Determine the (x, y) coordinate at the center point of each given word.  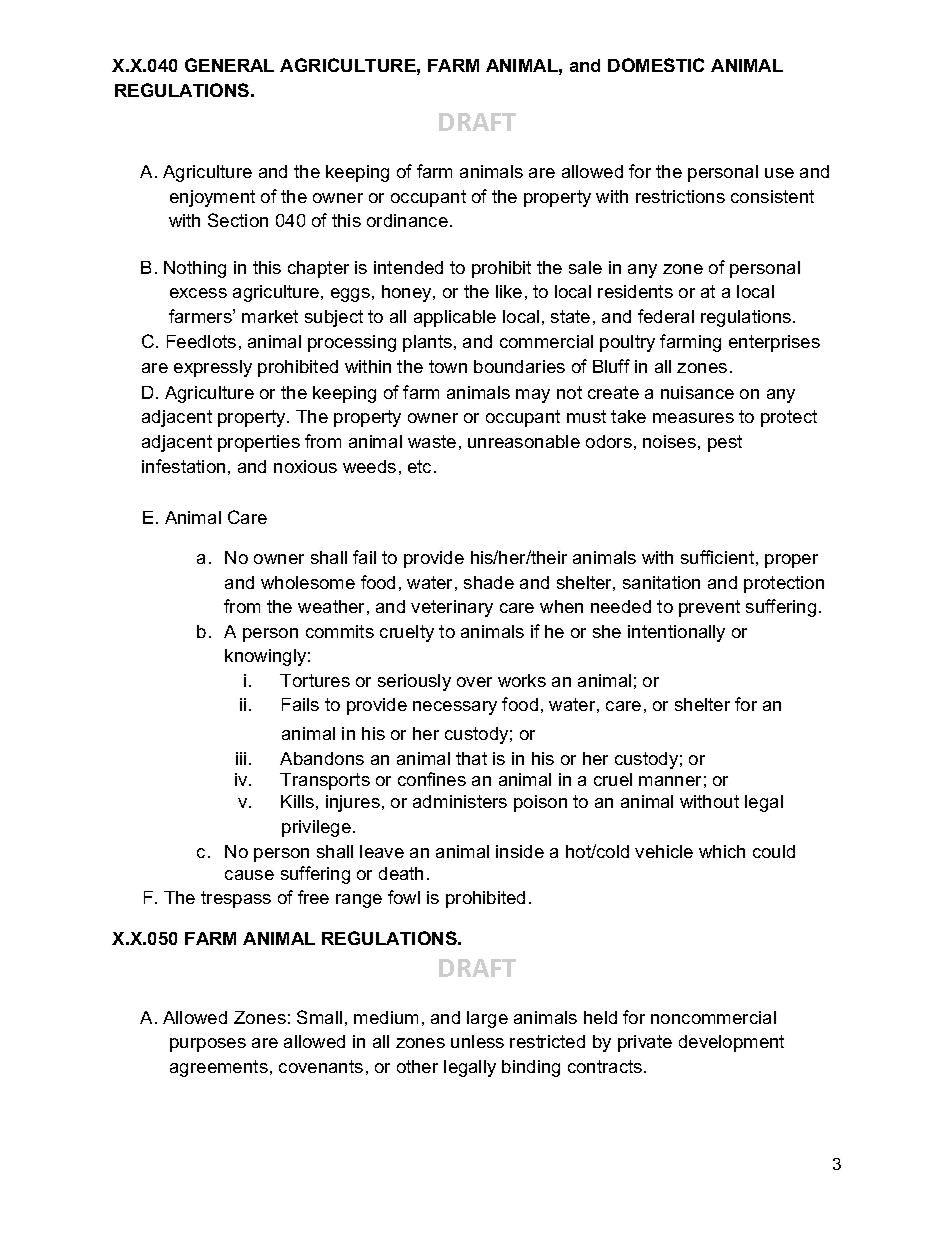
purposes (208, 1045)
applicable (455, 318)
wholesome (308, 582)
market (270, 316)
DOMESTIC (656, 65)
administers (460, 801)
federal (666, 316)
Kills (297, 801)
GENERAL (229, 65)
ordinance (407, 220)
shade (489, 582)
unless (477, 1041)
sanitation (661, 582)
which (722, 851)
